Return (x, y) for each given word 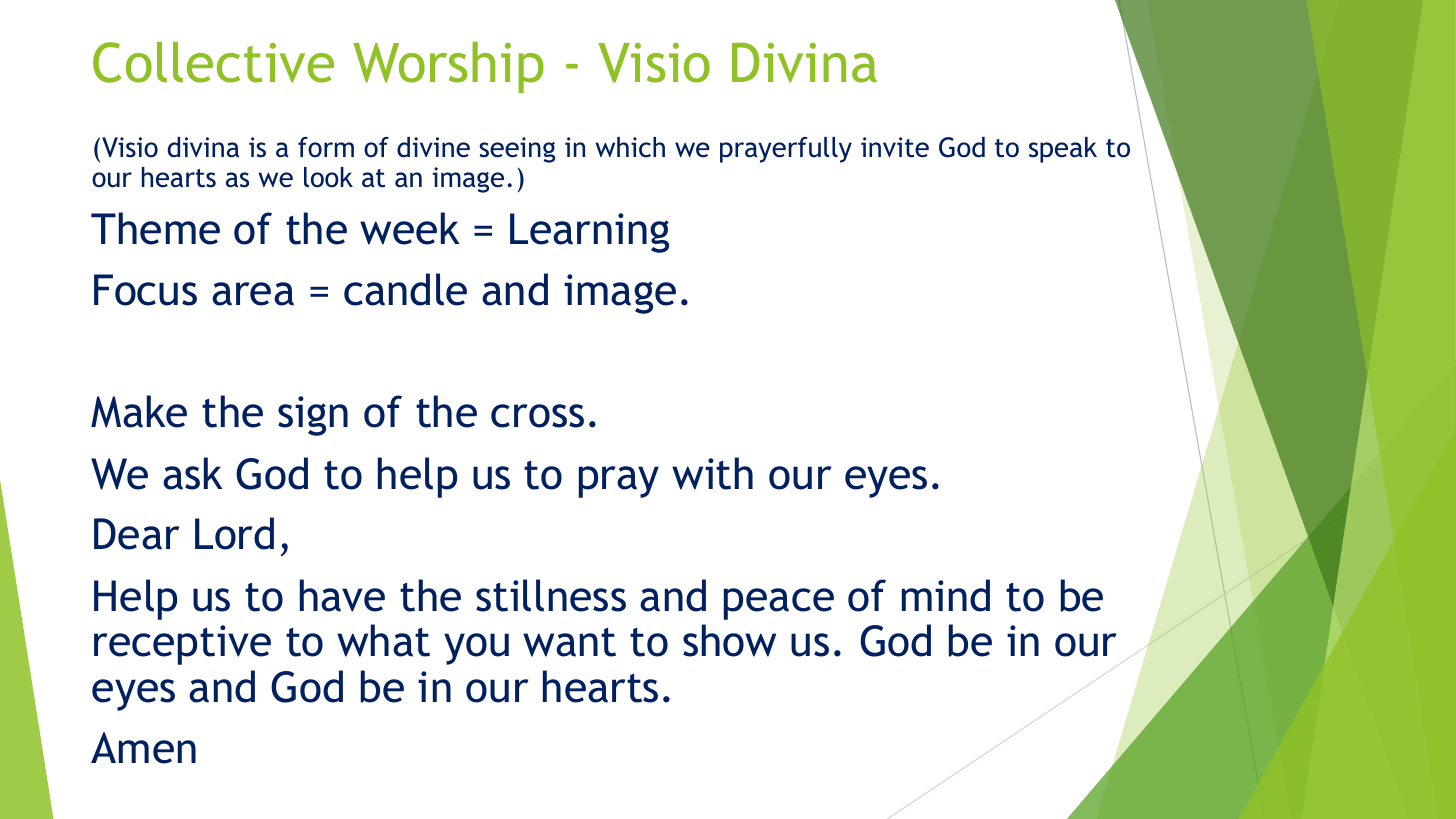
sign (313, 416)
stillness (551, 595)
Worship (448, 67)
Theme (155, 228)
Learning (589, 233)
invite (895, 147)
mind (946, 595)
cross (537, 416)
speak (1063, 150)
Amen (143, 748)
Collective (213, 62)
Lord (234, 533)
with (712, 473)
